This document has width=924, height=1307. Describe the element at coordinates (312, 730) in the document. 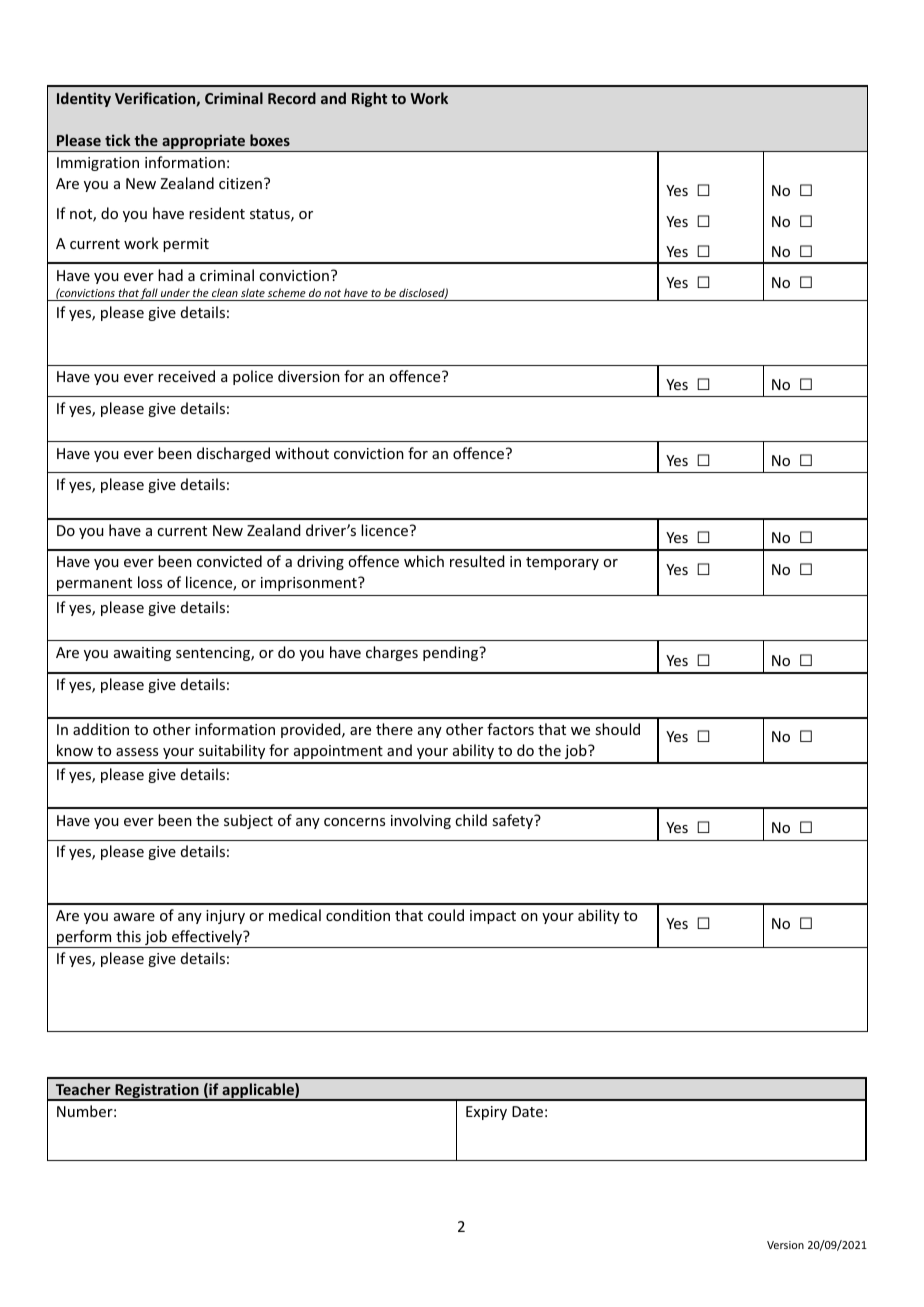

I see `provided` at that location.
